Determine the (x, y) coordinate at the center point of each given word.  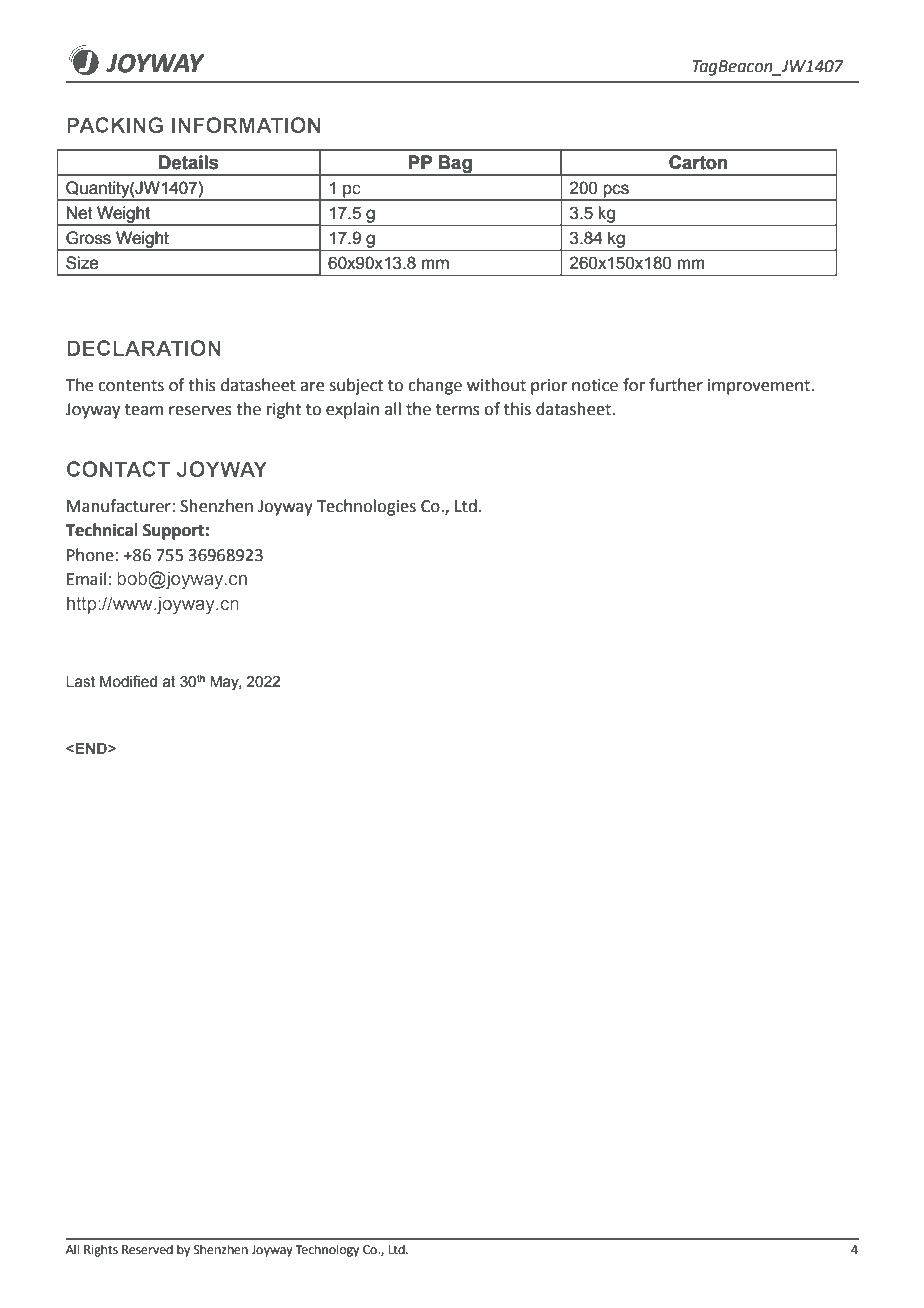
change (435, 386)
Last (80, 682)
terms (458, 410)
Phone (90, 555)
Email (86, 579)
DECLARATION (144, 348)
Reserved (147, 1249)
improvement (760, 387)
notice (595, 385)
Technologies (366, 507)
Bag (455, 165)
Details (188, 162)
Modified (128, 681)
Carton (698, 162)
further (676, 385)
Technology (327, 1250)
